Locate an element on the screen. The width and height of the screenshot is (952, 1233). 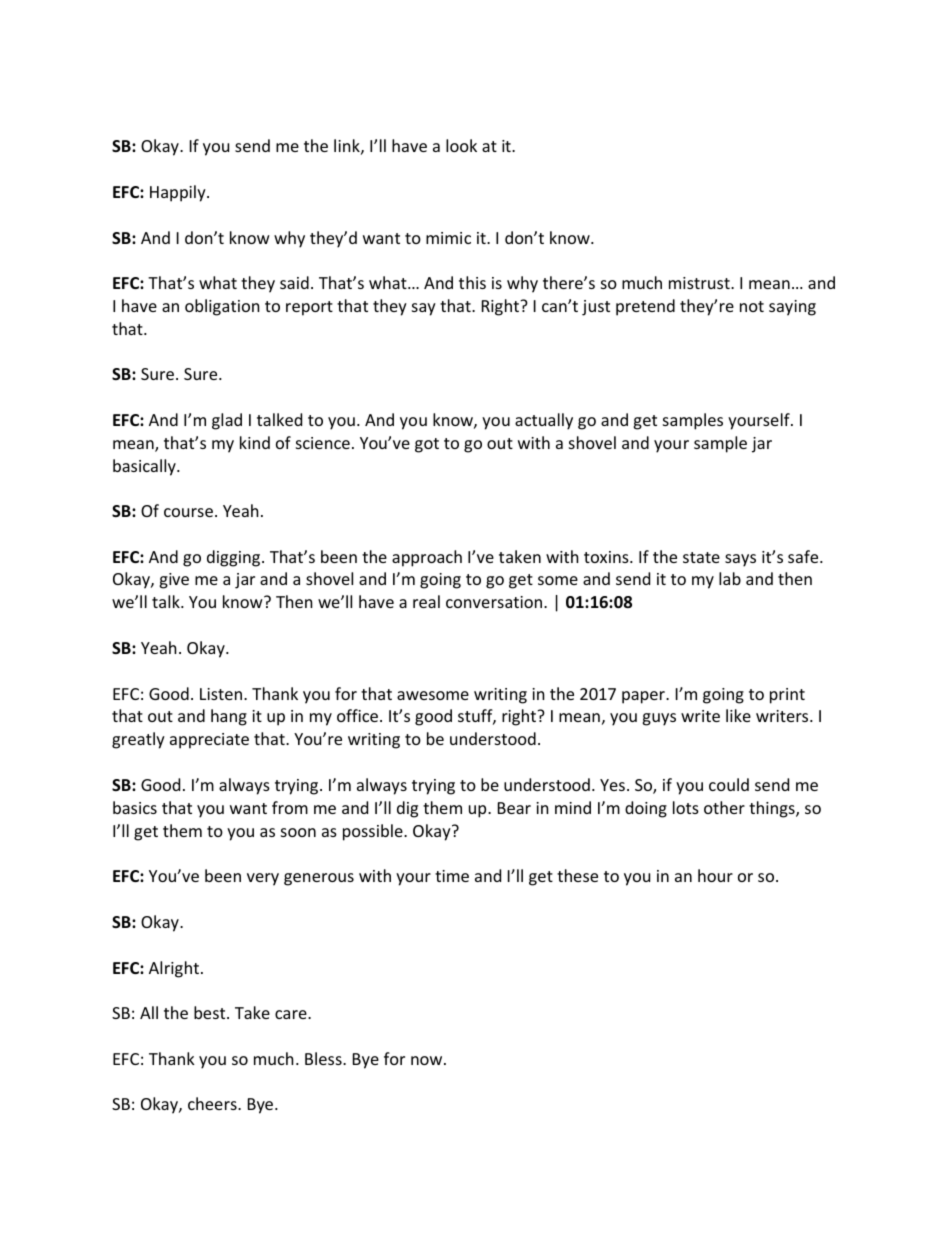
Happily is located at coordinates (179, 193).
